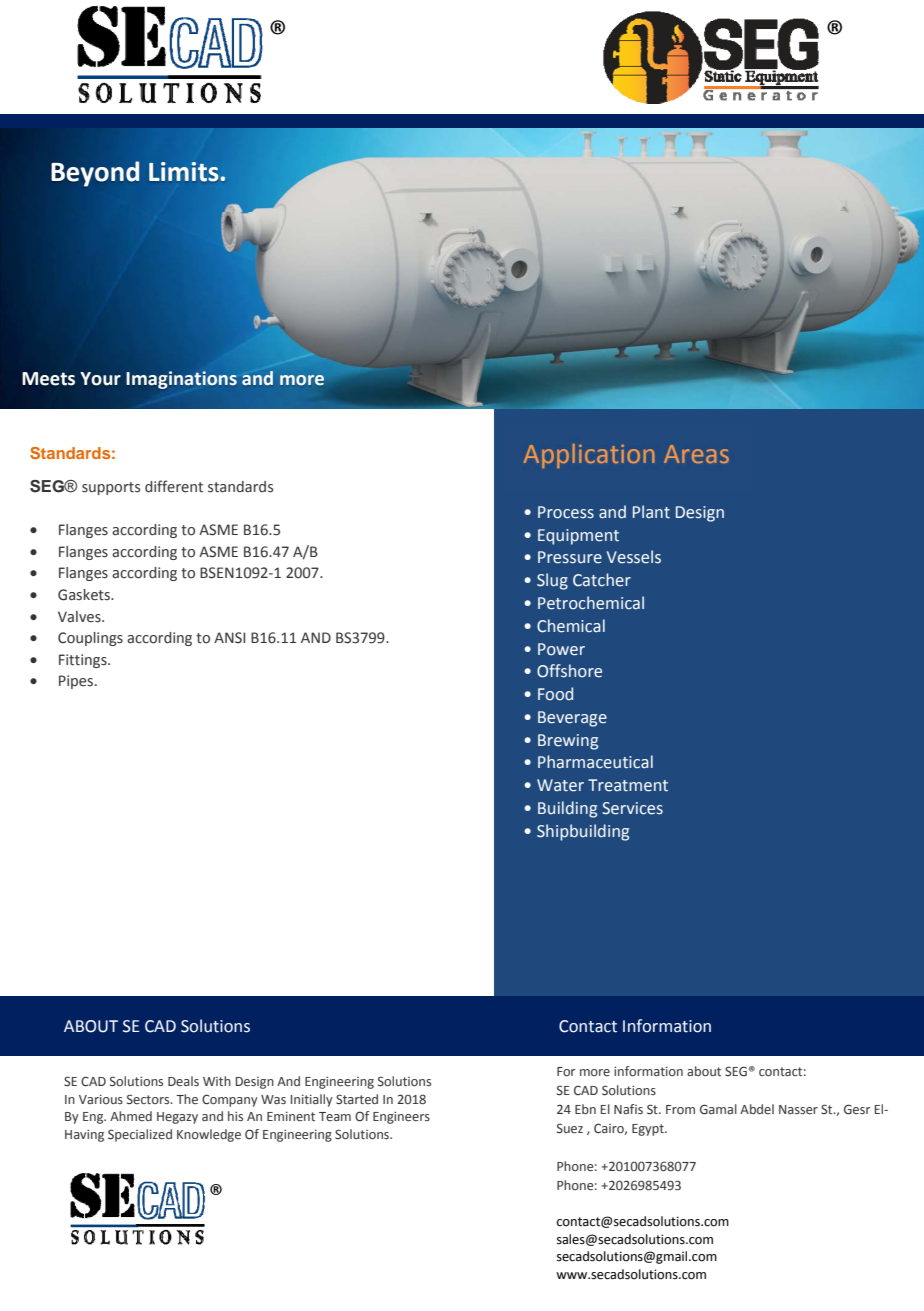  Describe the element at coordinates (131, 1116) in the screenshot. I see `Ahmed` at that location.
